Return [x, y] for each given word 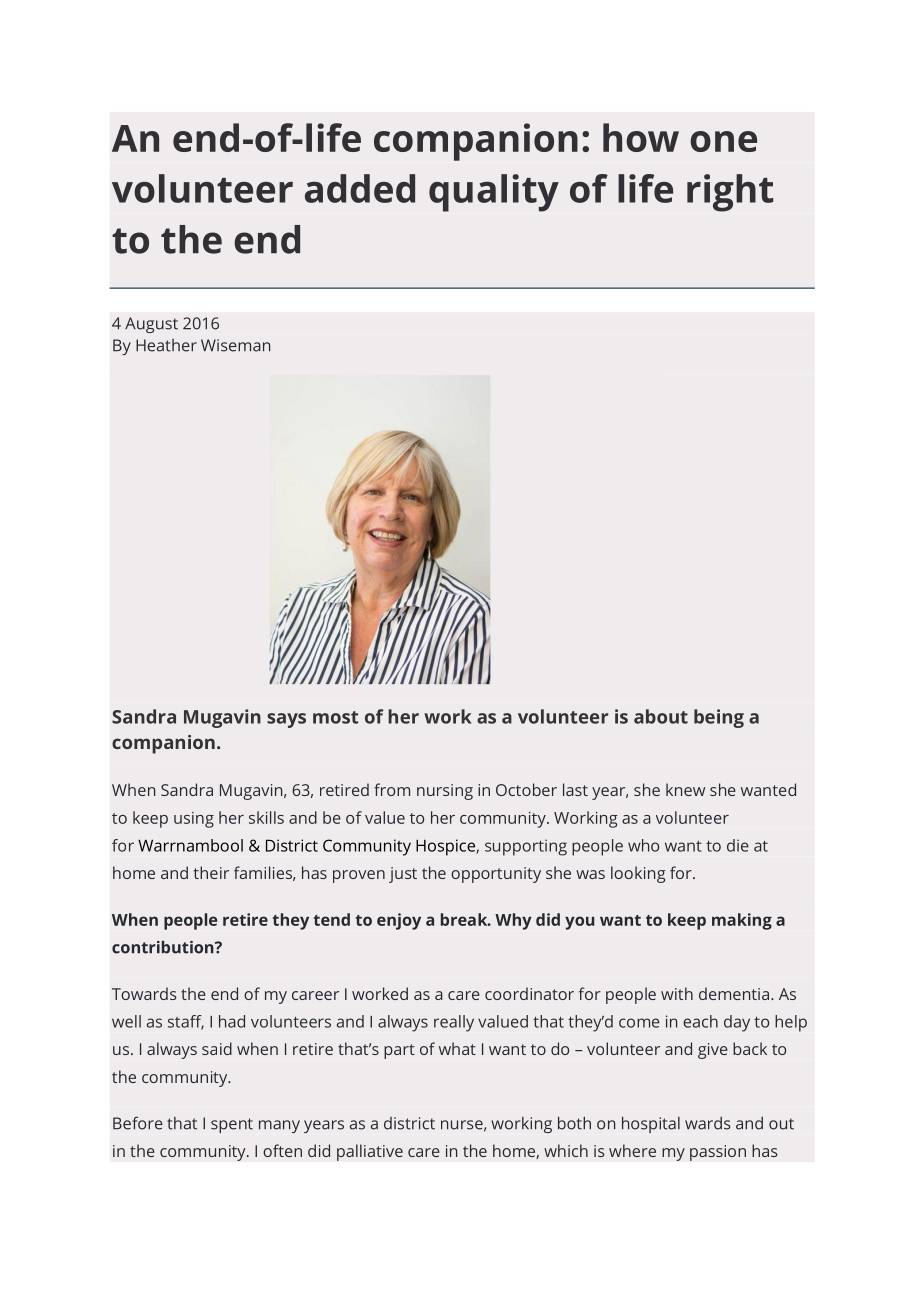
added [360, 188]
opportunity [496, 875]
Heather [166, 345]
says [286, 720]
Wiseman [235, 345]
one [723, 141]
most [335, 717]
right [730, 193]
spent [232, 1125]
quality [494, 193]
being [719, 718]
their [211, 872]
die [738, 845]
